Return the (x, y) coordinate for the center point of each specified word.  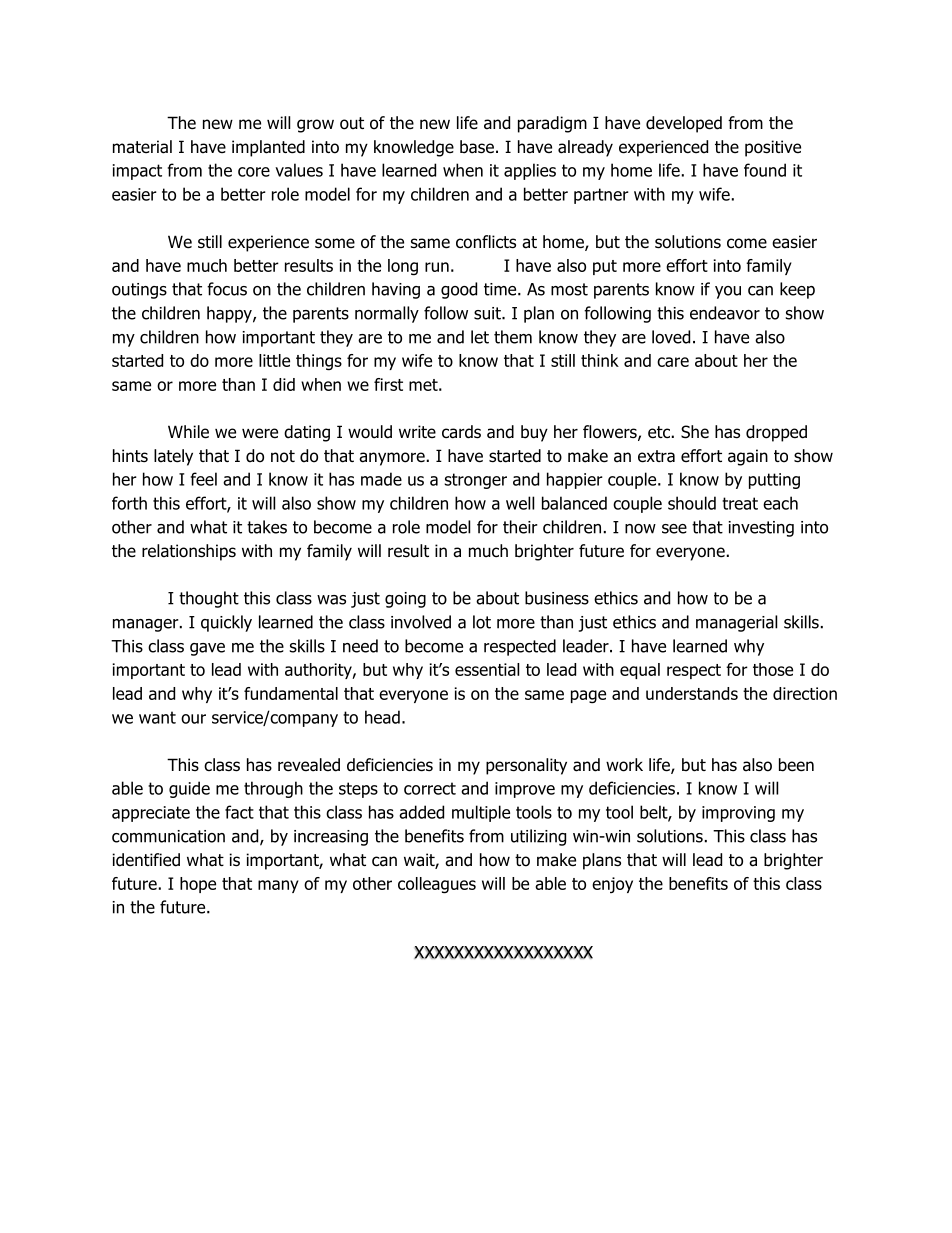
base (477, 147)
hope (198, 885)
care (673, 362)
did (284, 384)
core (254, 172)
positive (773, 148)
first (388, 384)
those (773, 669)
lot (482, 622)
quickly (226, 623)
